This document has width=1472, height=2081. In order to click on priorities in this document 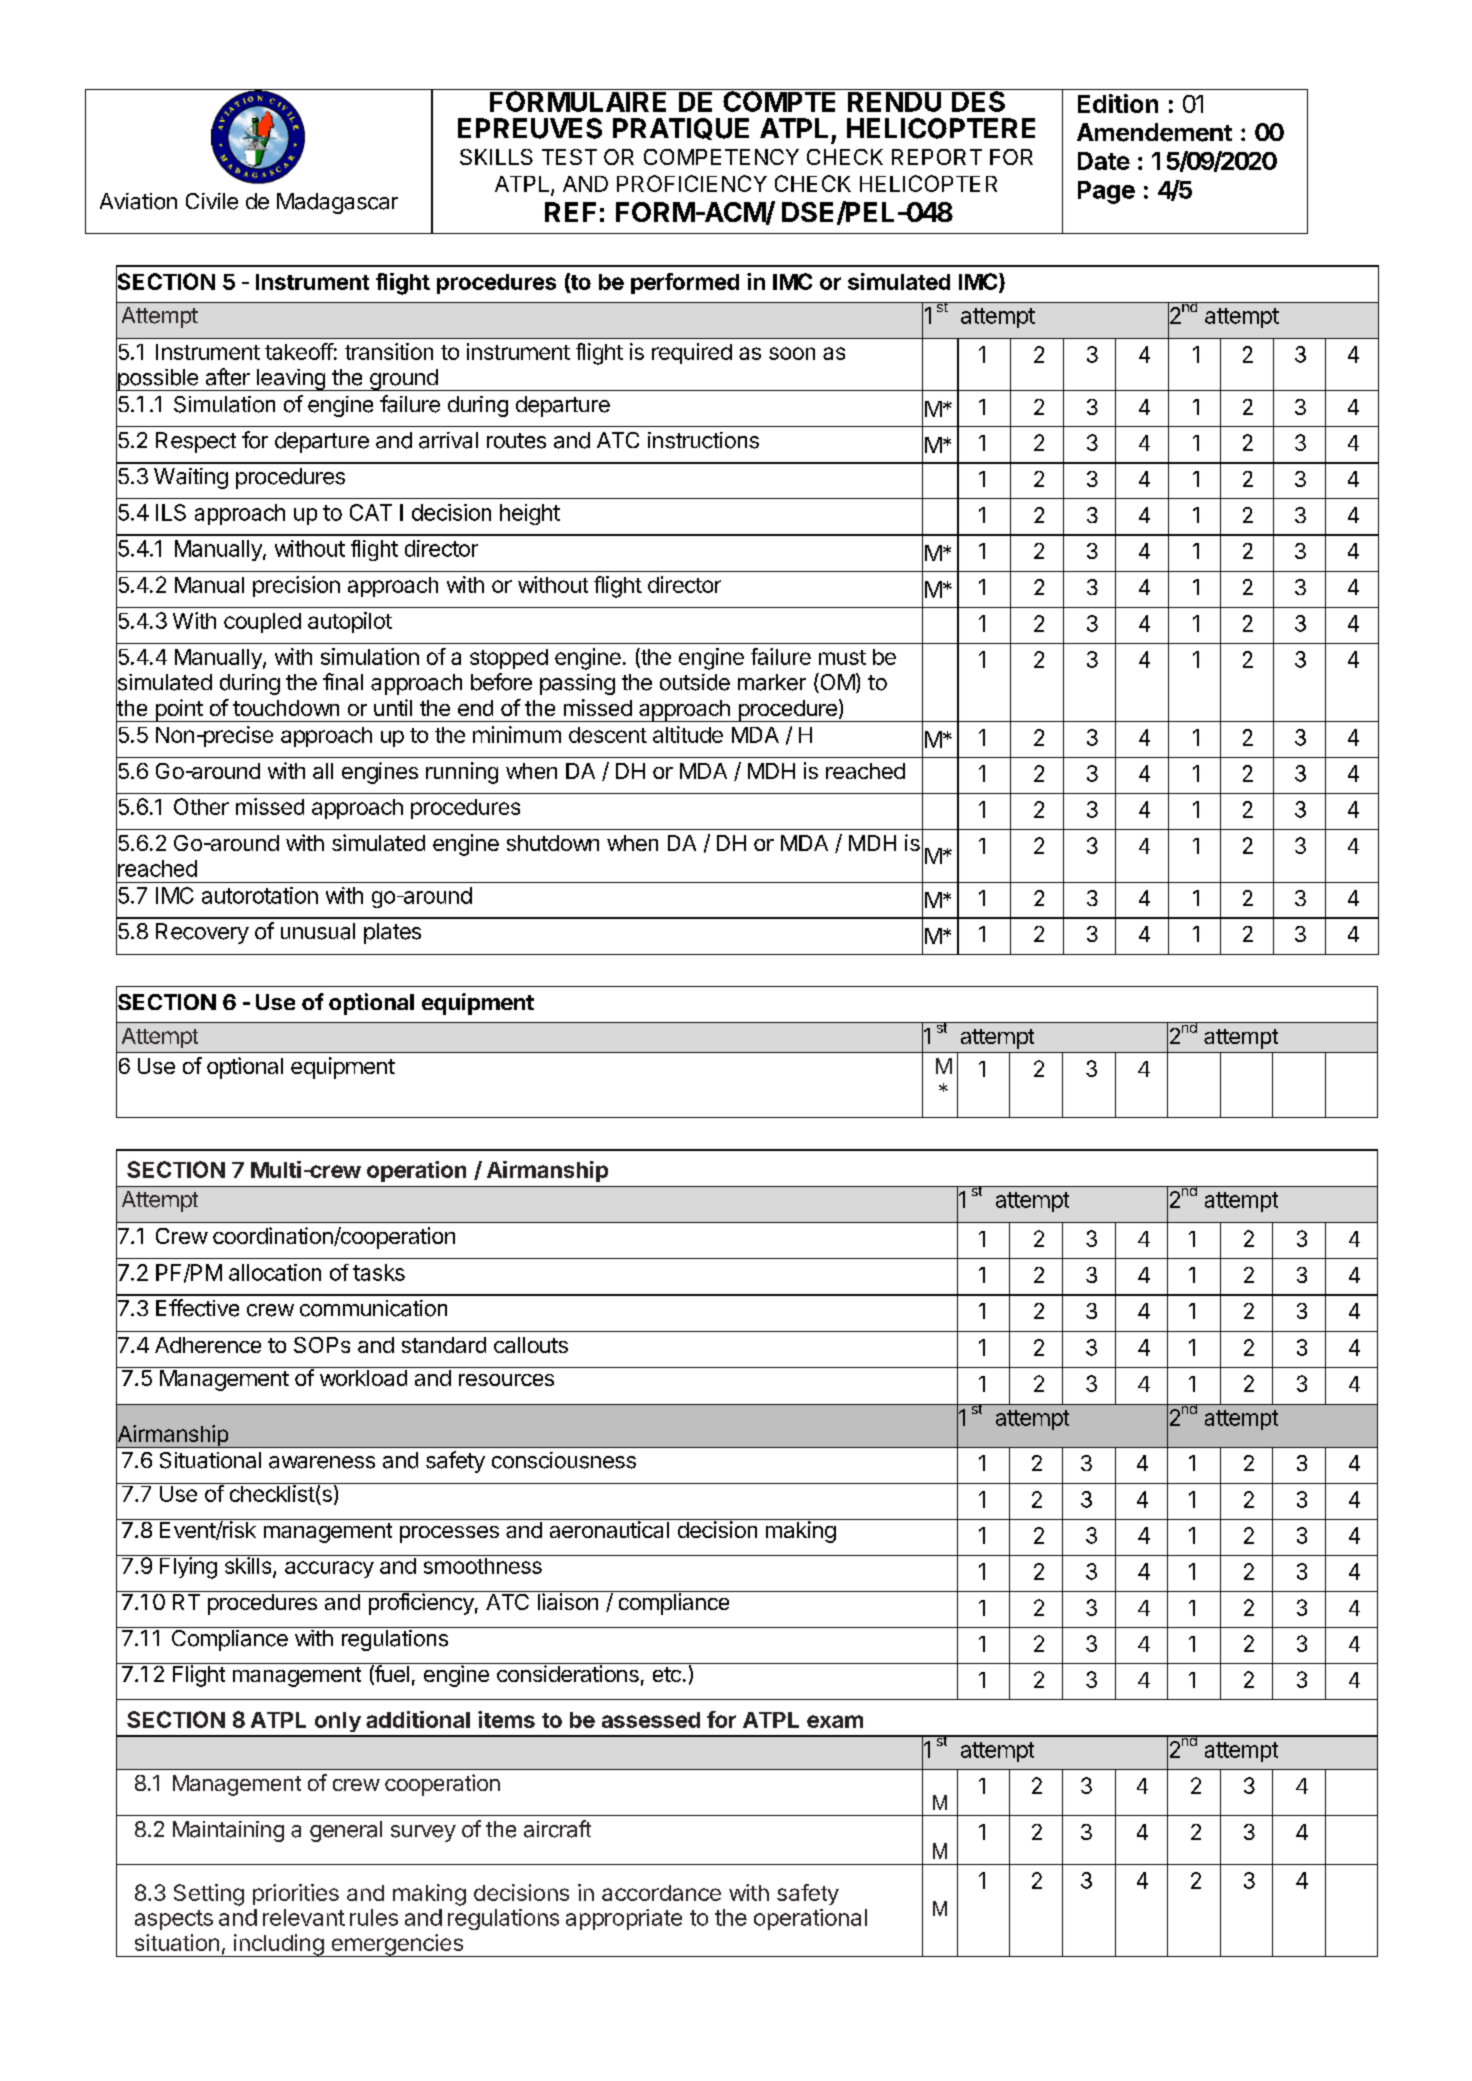, I will do `click(296, 1894)`.
